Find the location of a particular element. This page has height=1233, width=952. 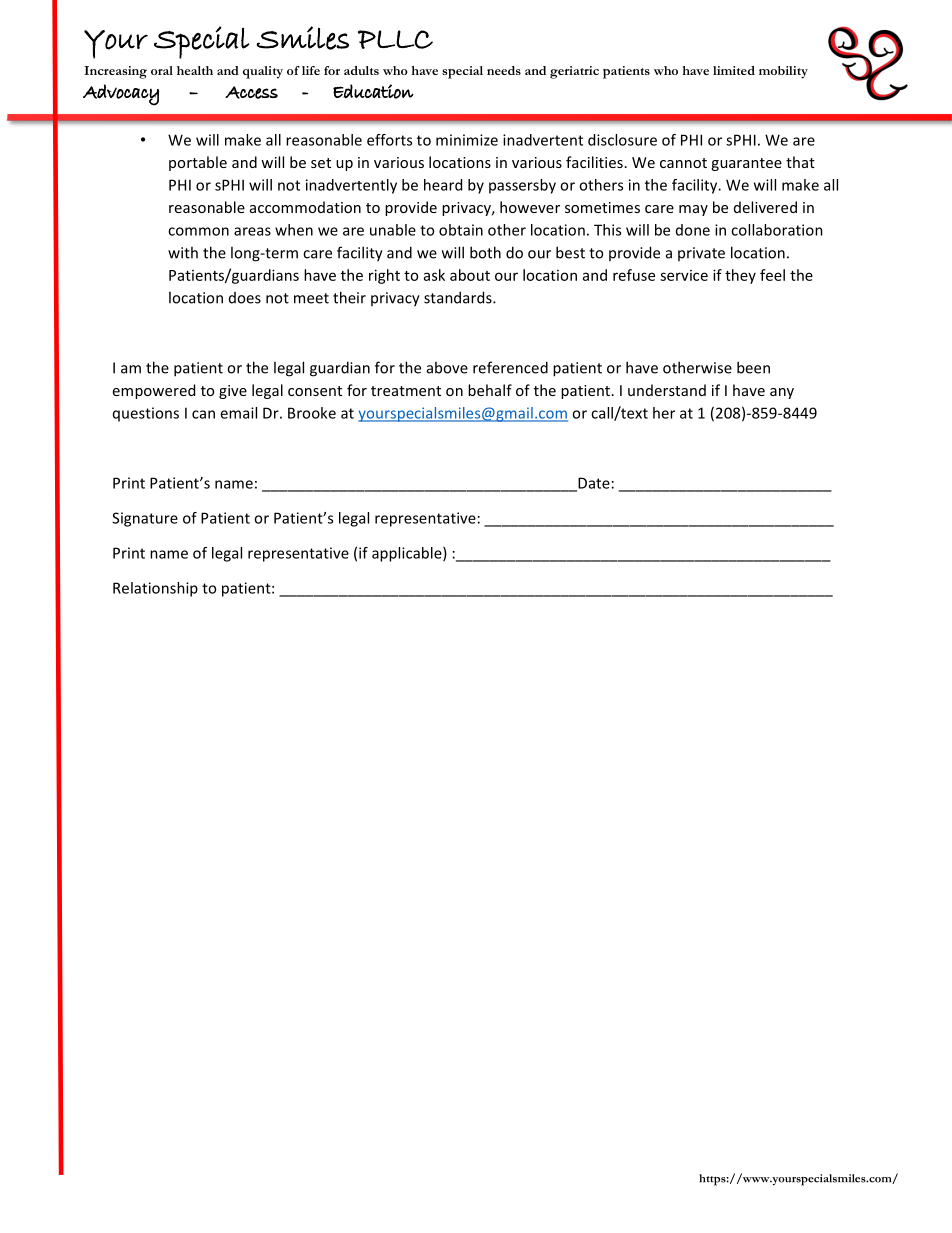

limited is located at coordinates (734, 70).
